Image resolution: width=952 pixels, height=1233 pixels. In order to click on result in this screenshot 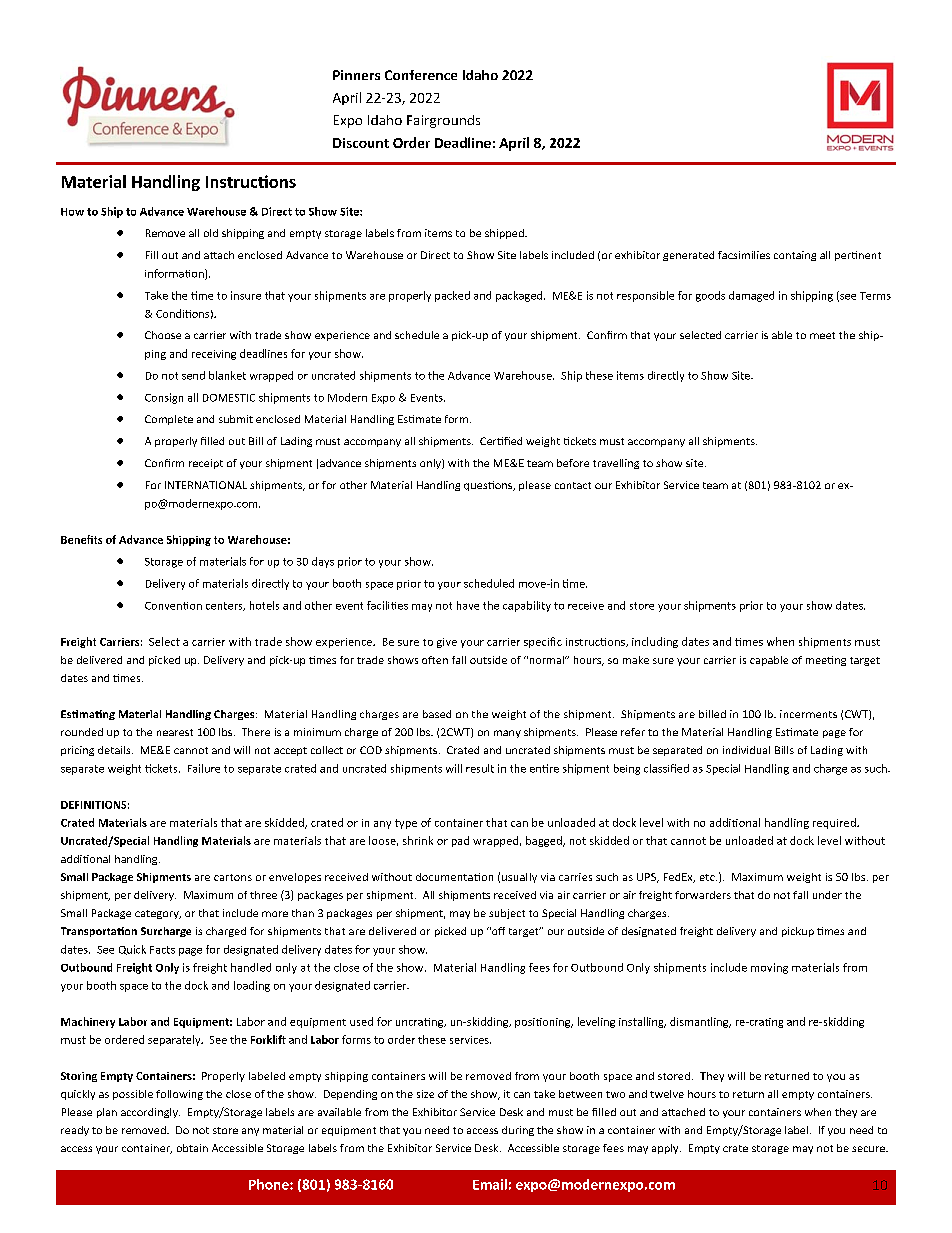, I will do `click(480, 768)`.
